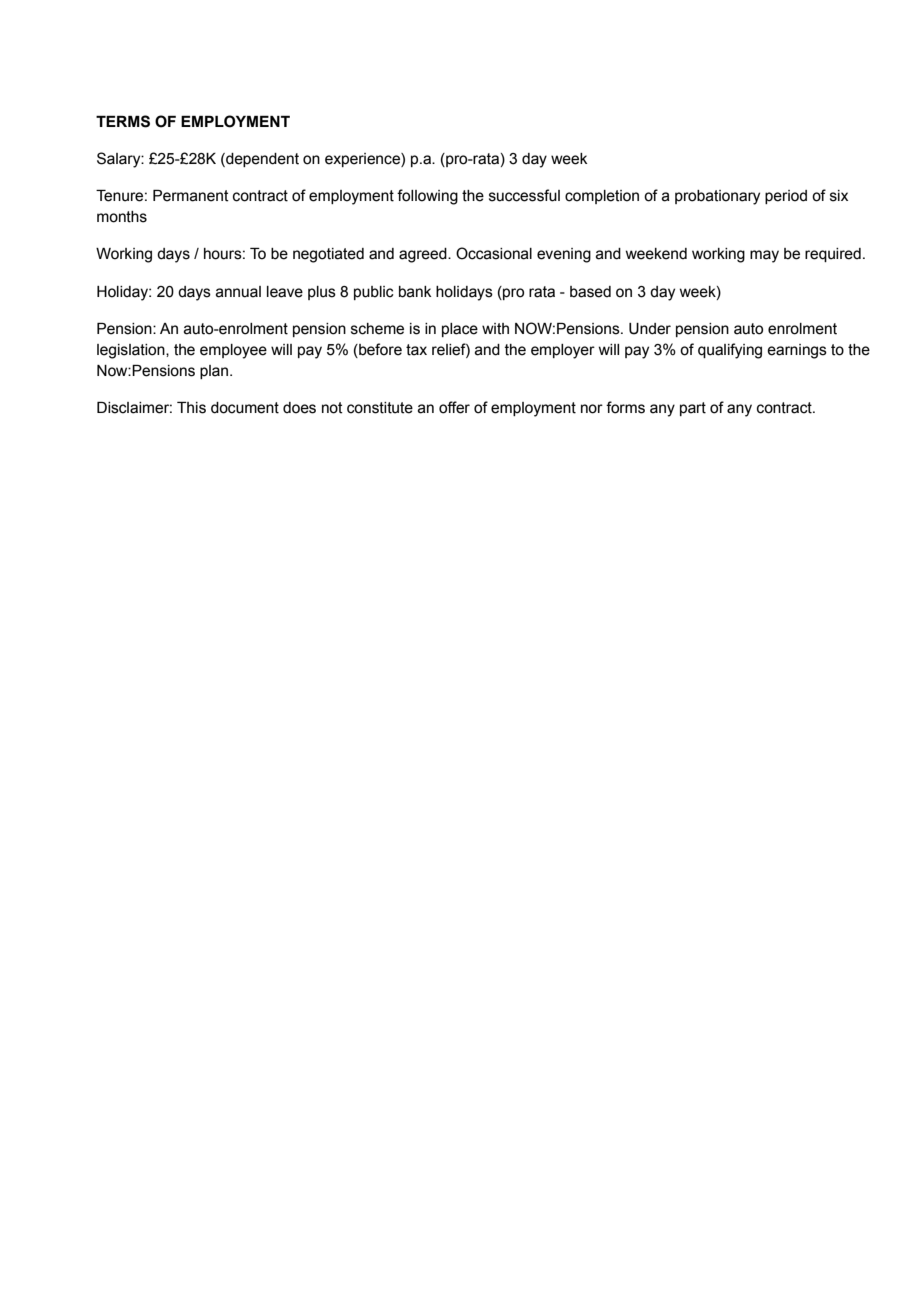 The height and width of the page is (1307, 924). Describe the element at coordinates (494, 253) in the page. I see `Occasional` at that location.
